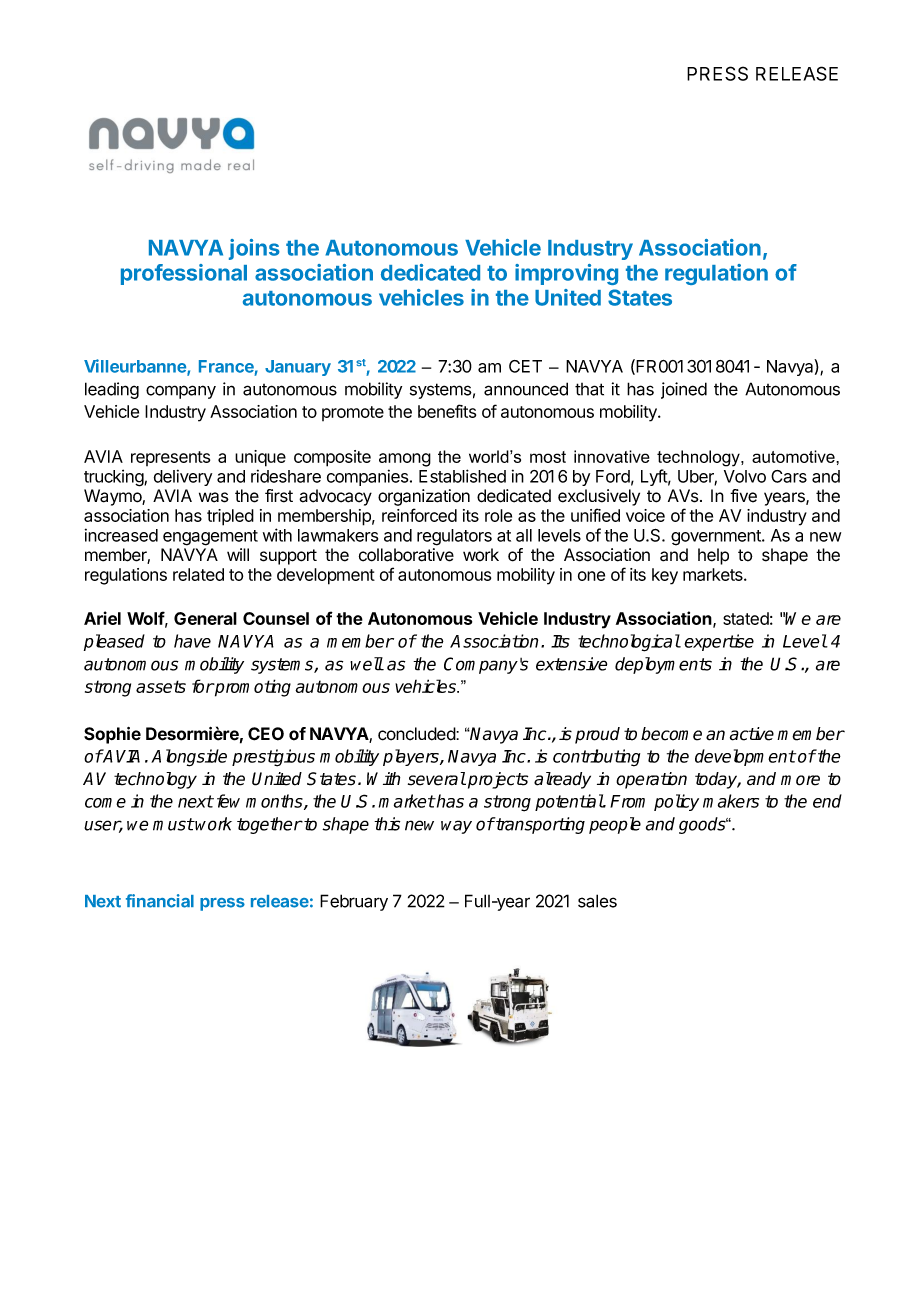 Image resolution: width=924 pixels, height=1307 pixels. Describe the element at coordinates (354, 902) in the screenshot. I see `February` at that location.
